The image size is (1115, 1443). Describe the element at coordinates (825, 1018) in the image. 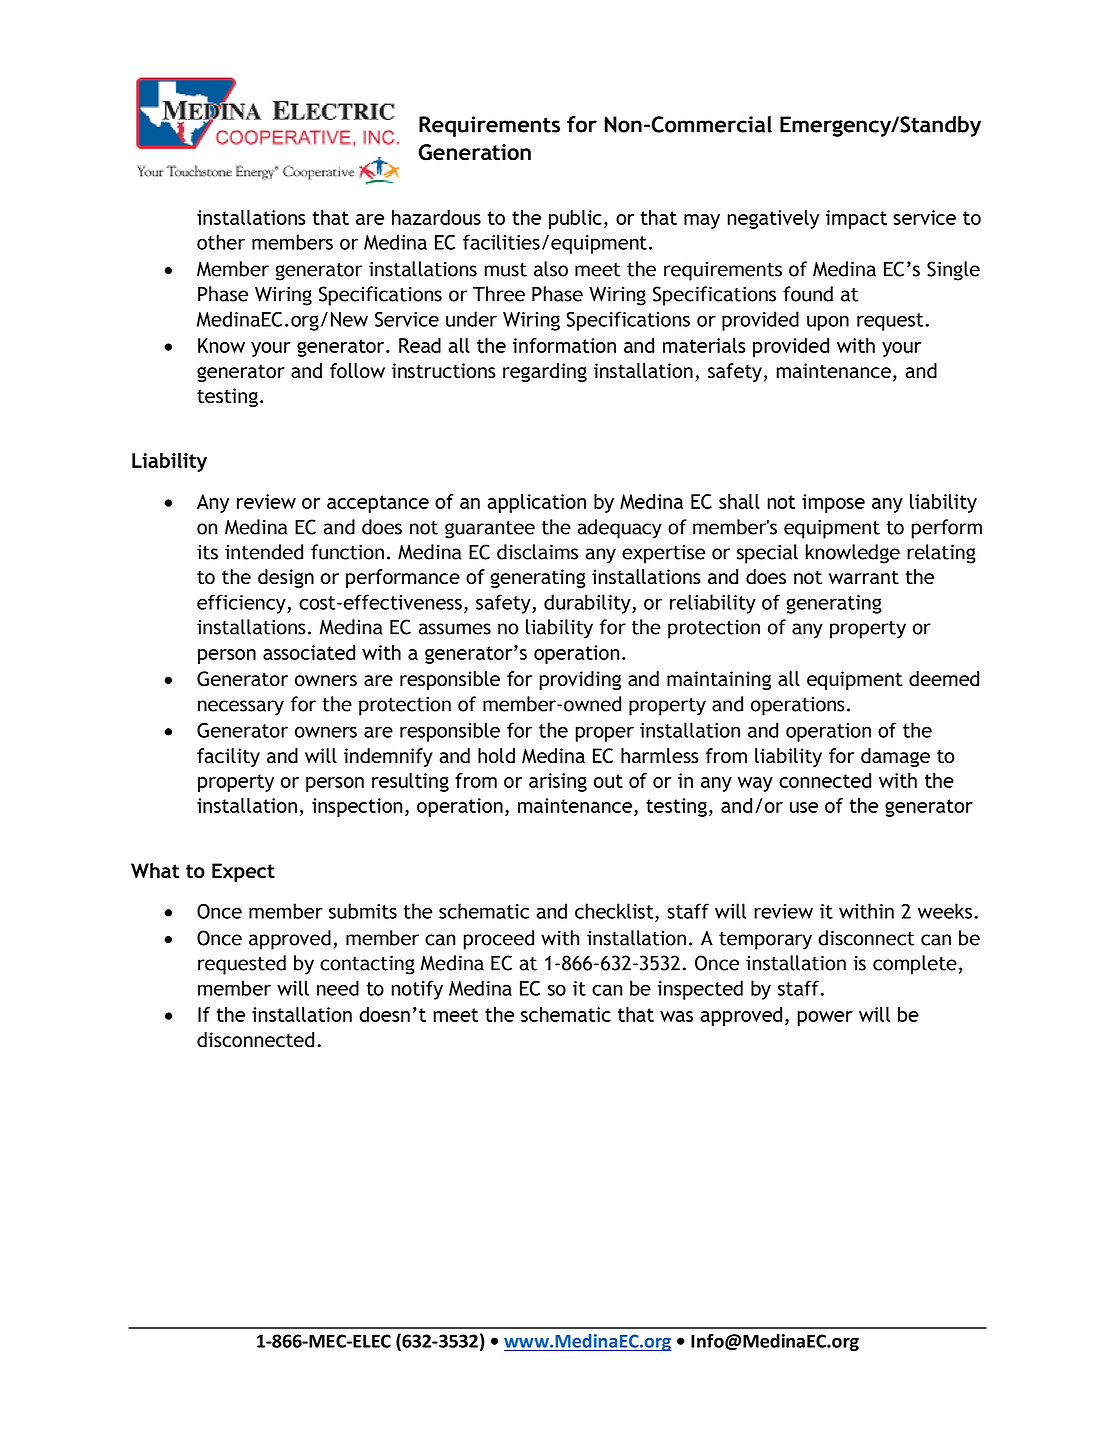

I see `power` at that location.
